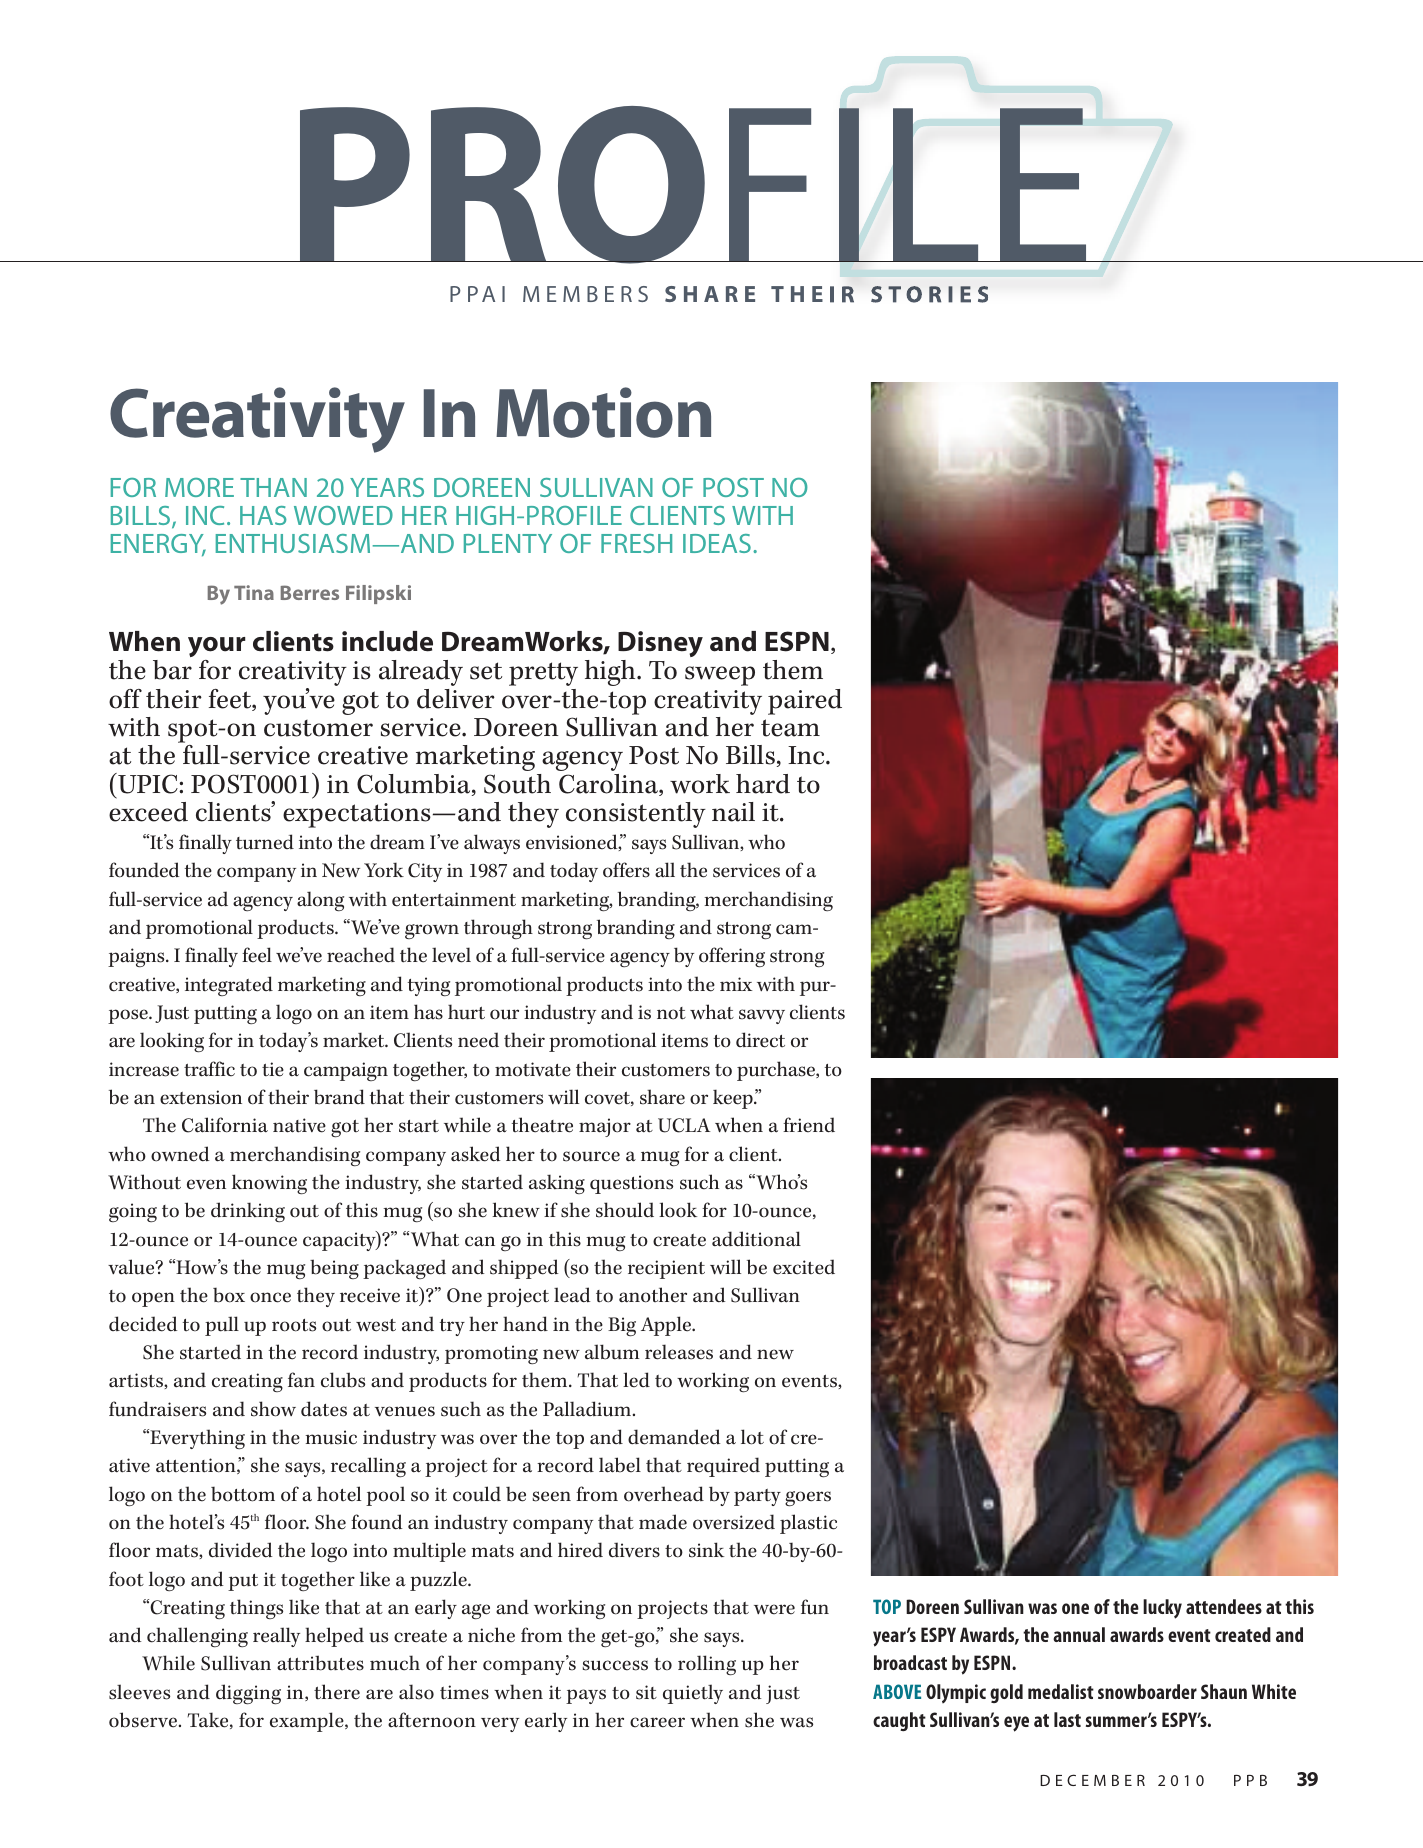  I want to click on keep, so click(734, 1099).
